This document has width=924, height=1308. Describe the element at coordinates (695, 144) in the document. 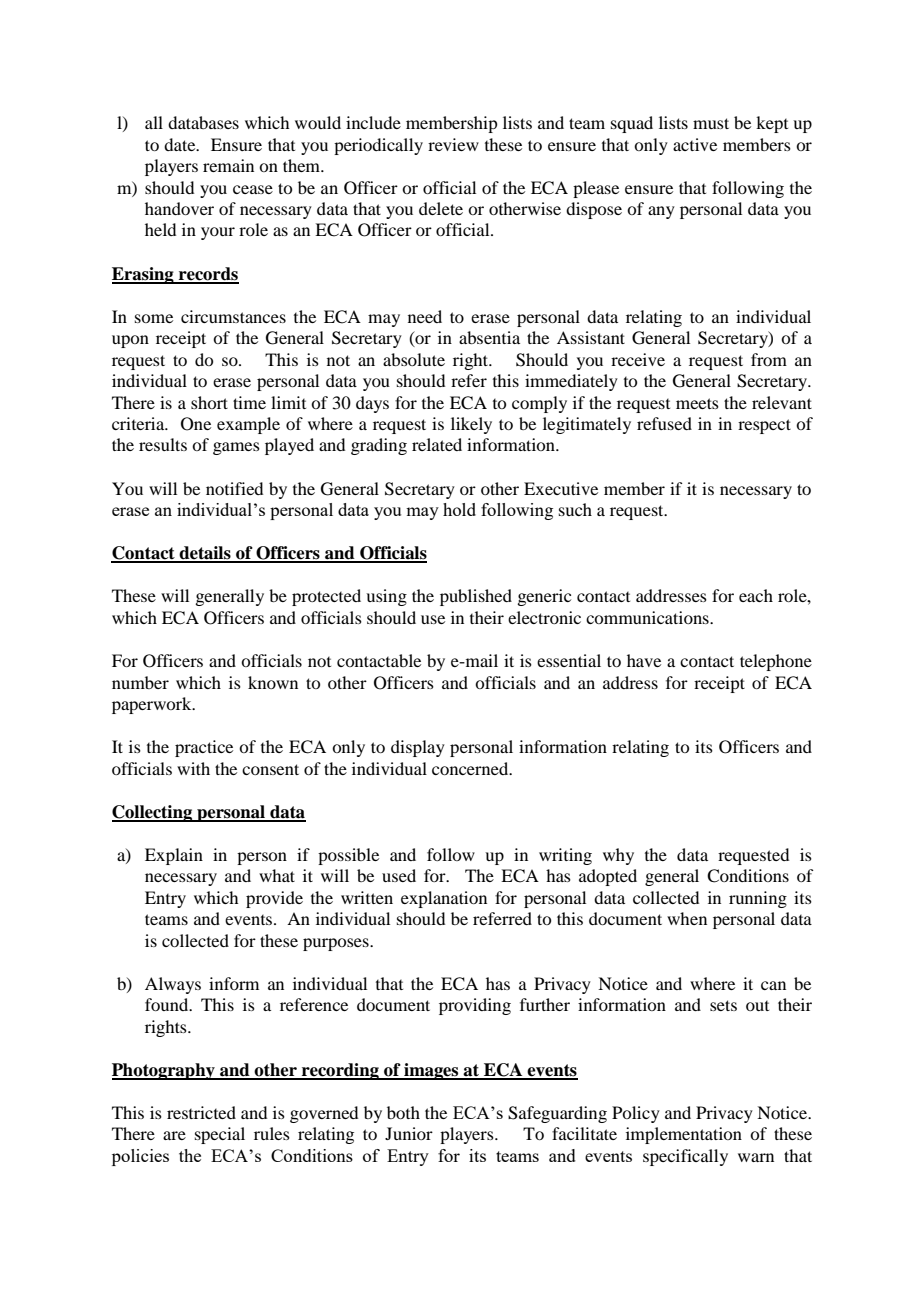

I see `active` at that location.
